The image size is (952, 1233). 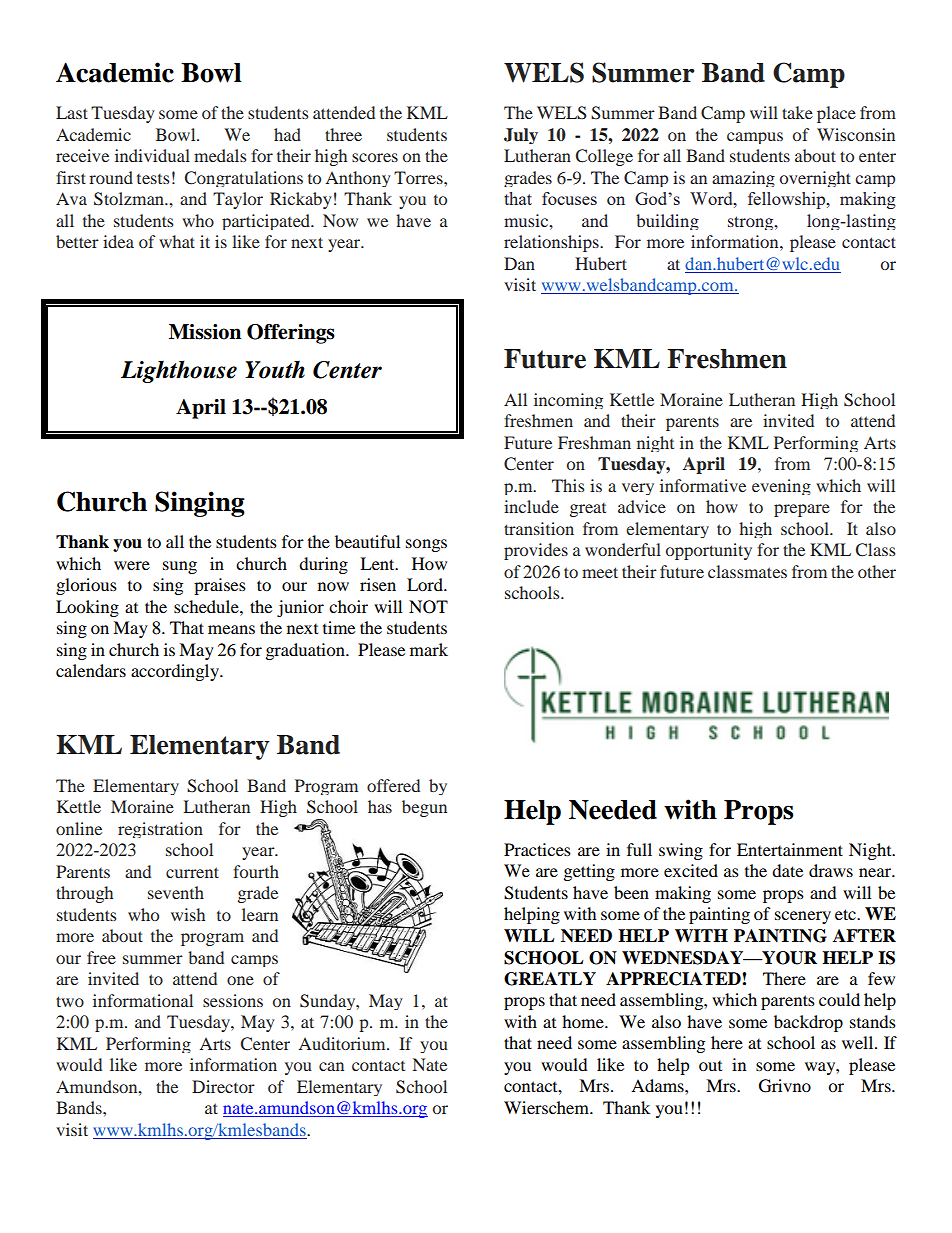 What do you see at coordinates (681, 851) in the screenshot?
I see `swing` at bounding box center [681, 851].
